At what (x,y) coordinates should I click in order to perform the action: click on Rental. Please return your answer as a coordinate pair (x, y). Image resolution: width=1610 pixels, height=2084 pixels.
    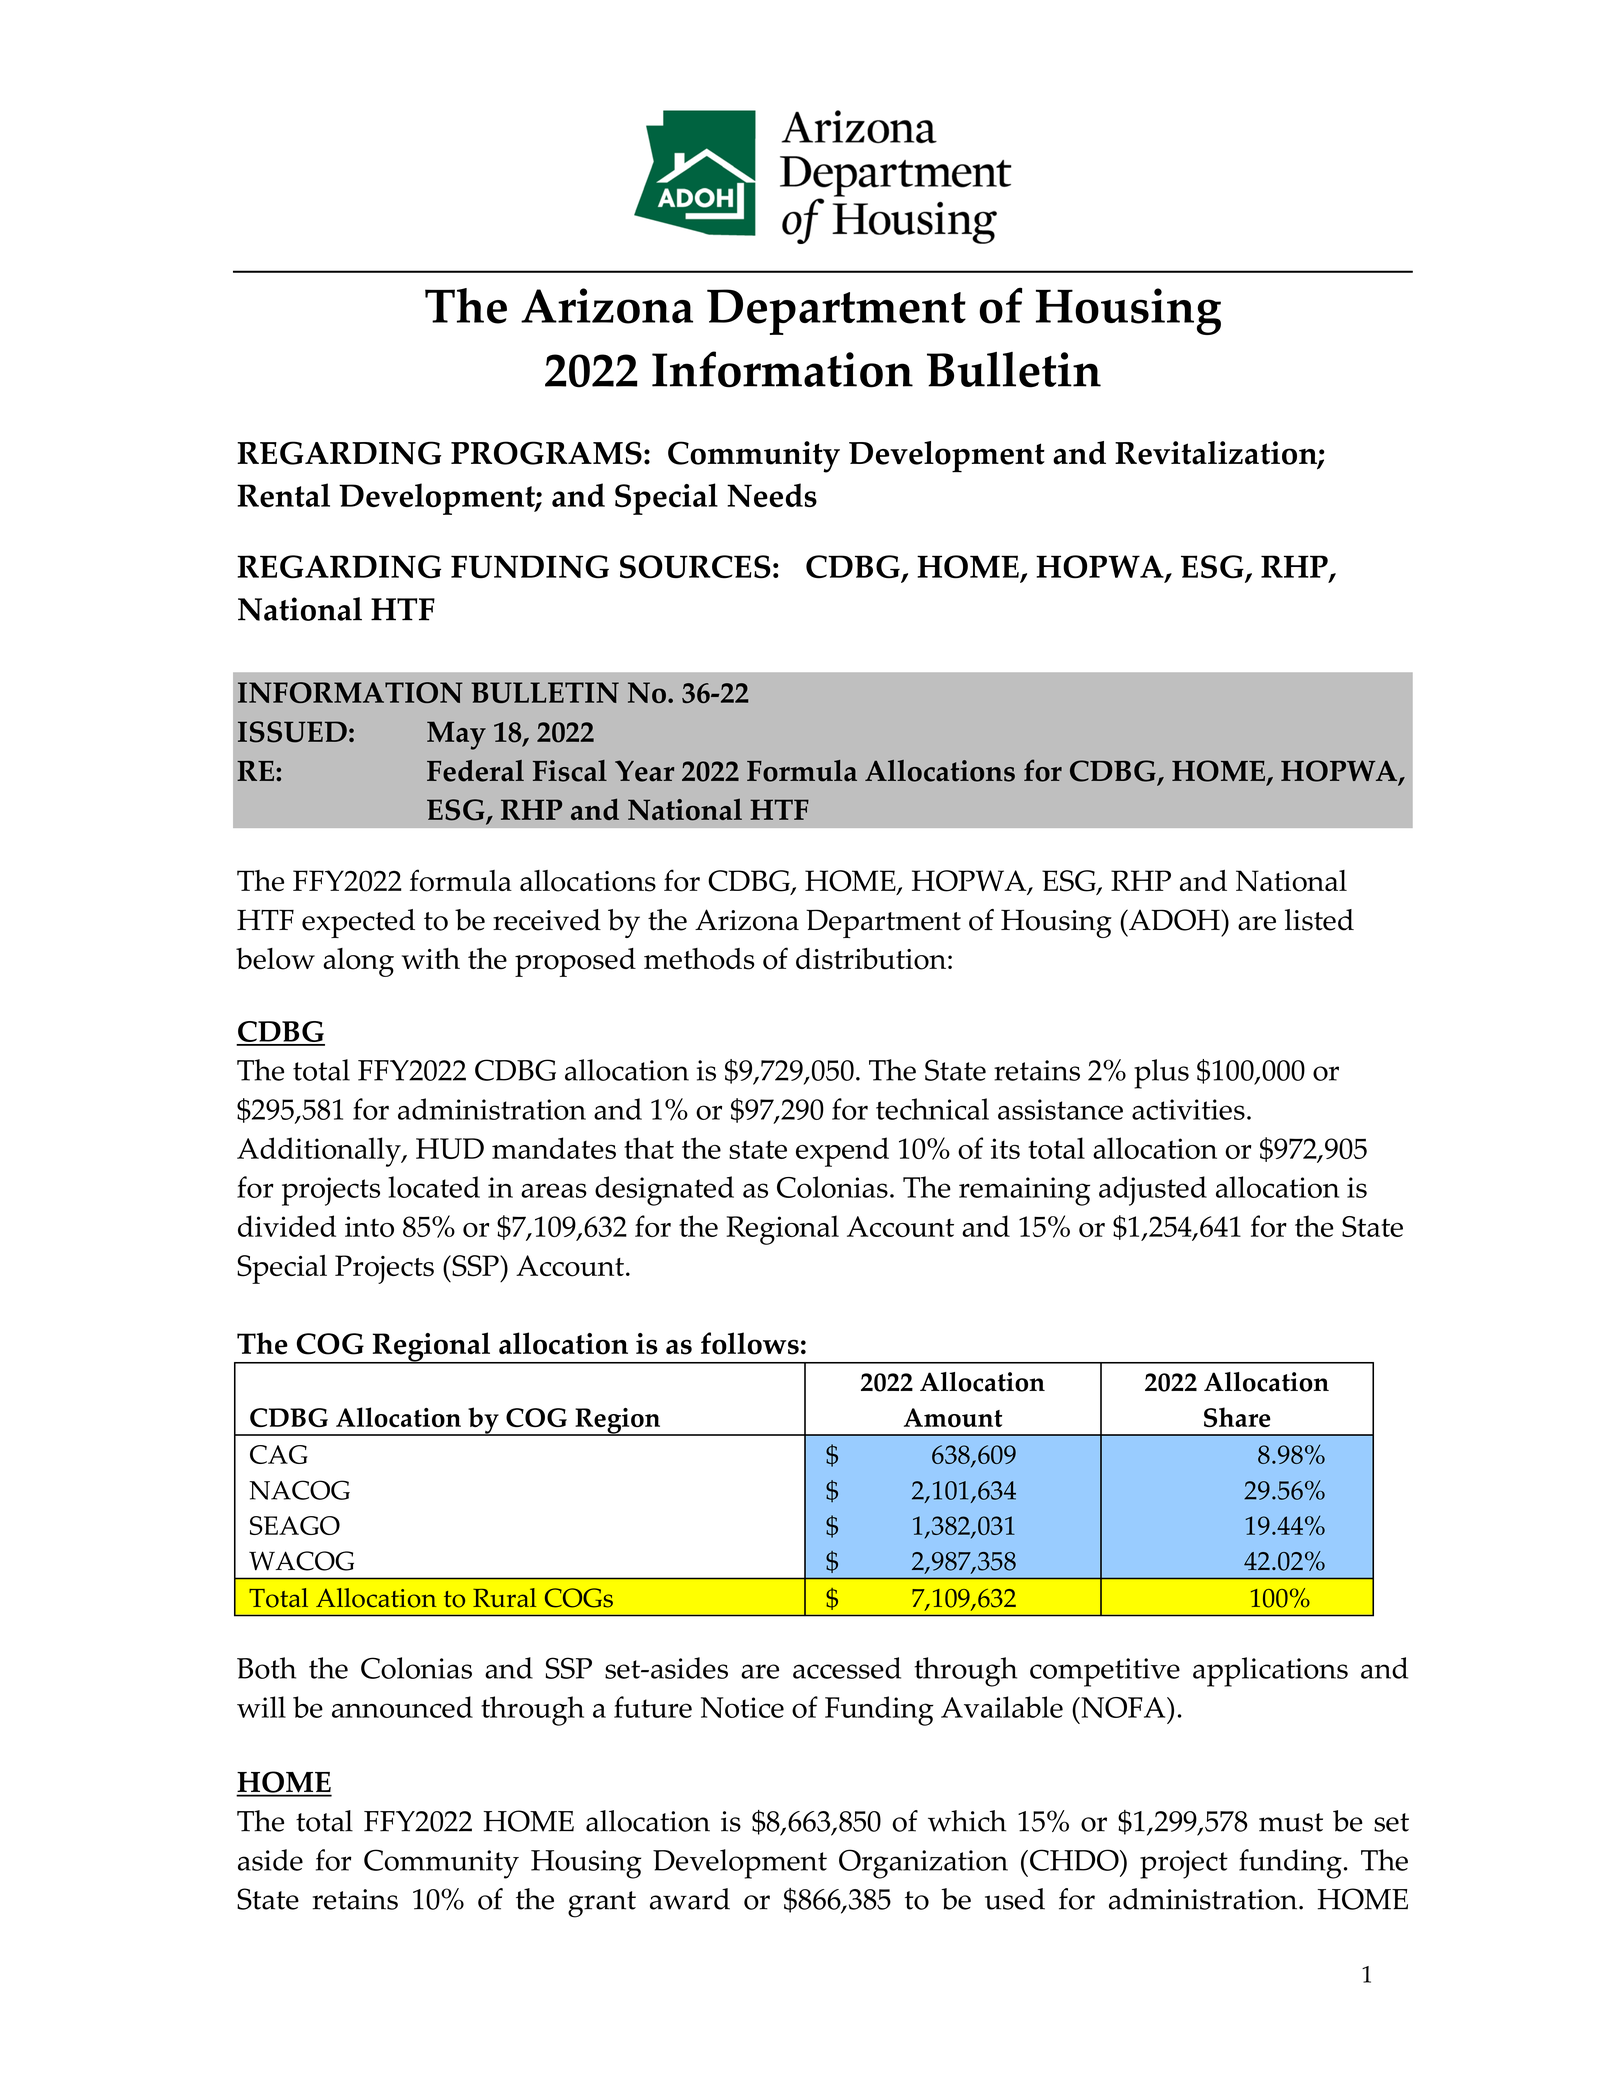
    Looking at the image, I should click on (283, 495).
